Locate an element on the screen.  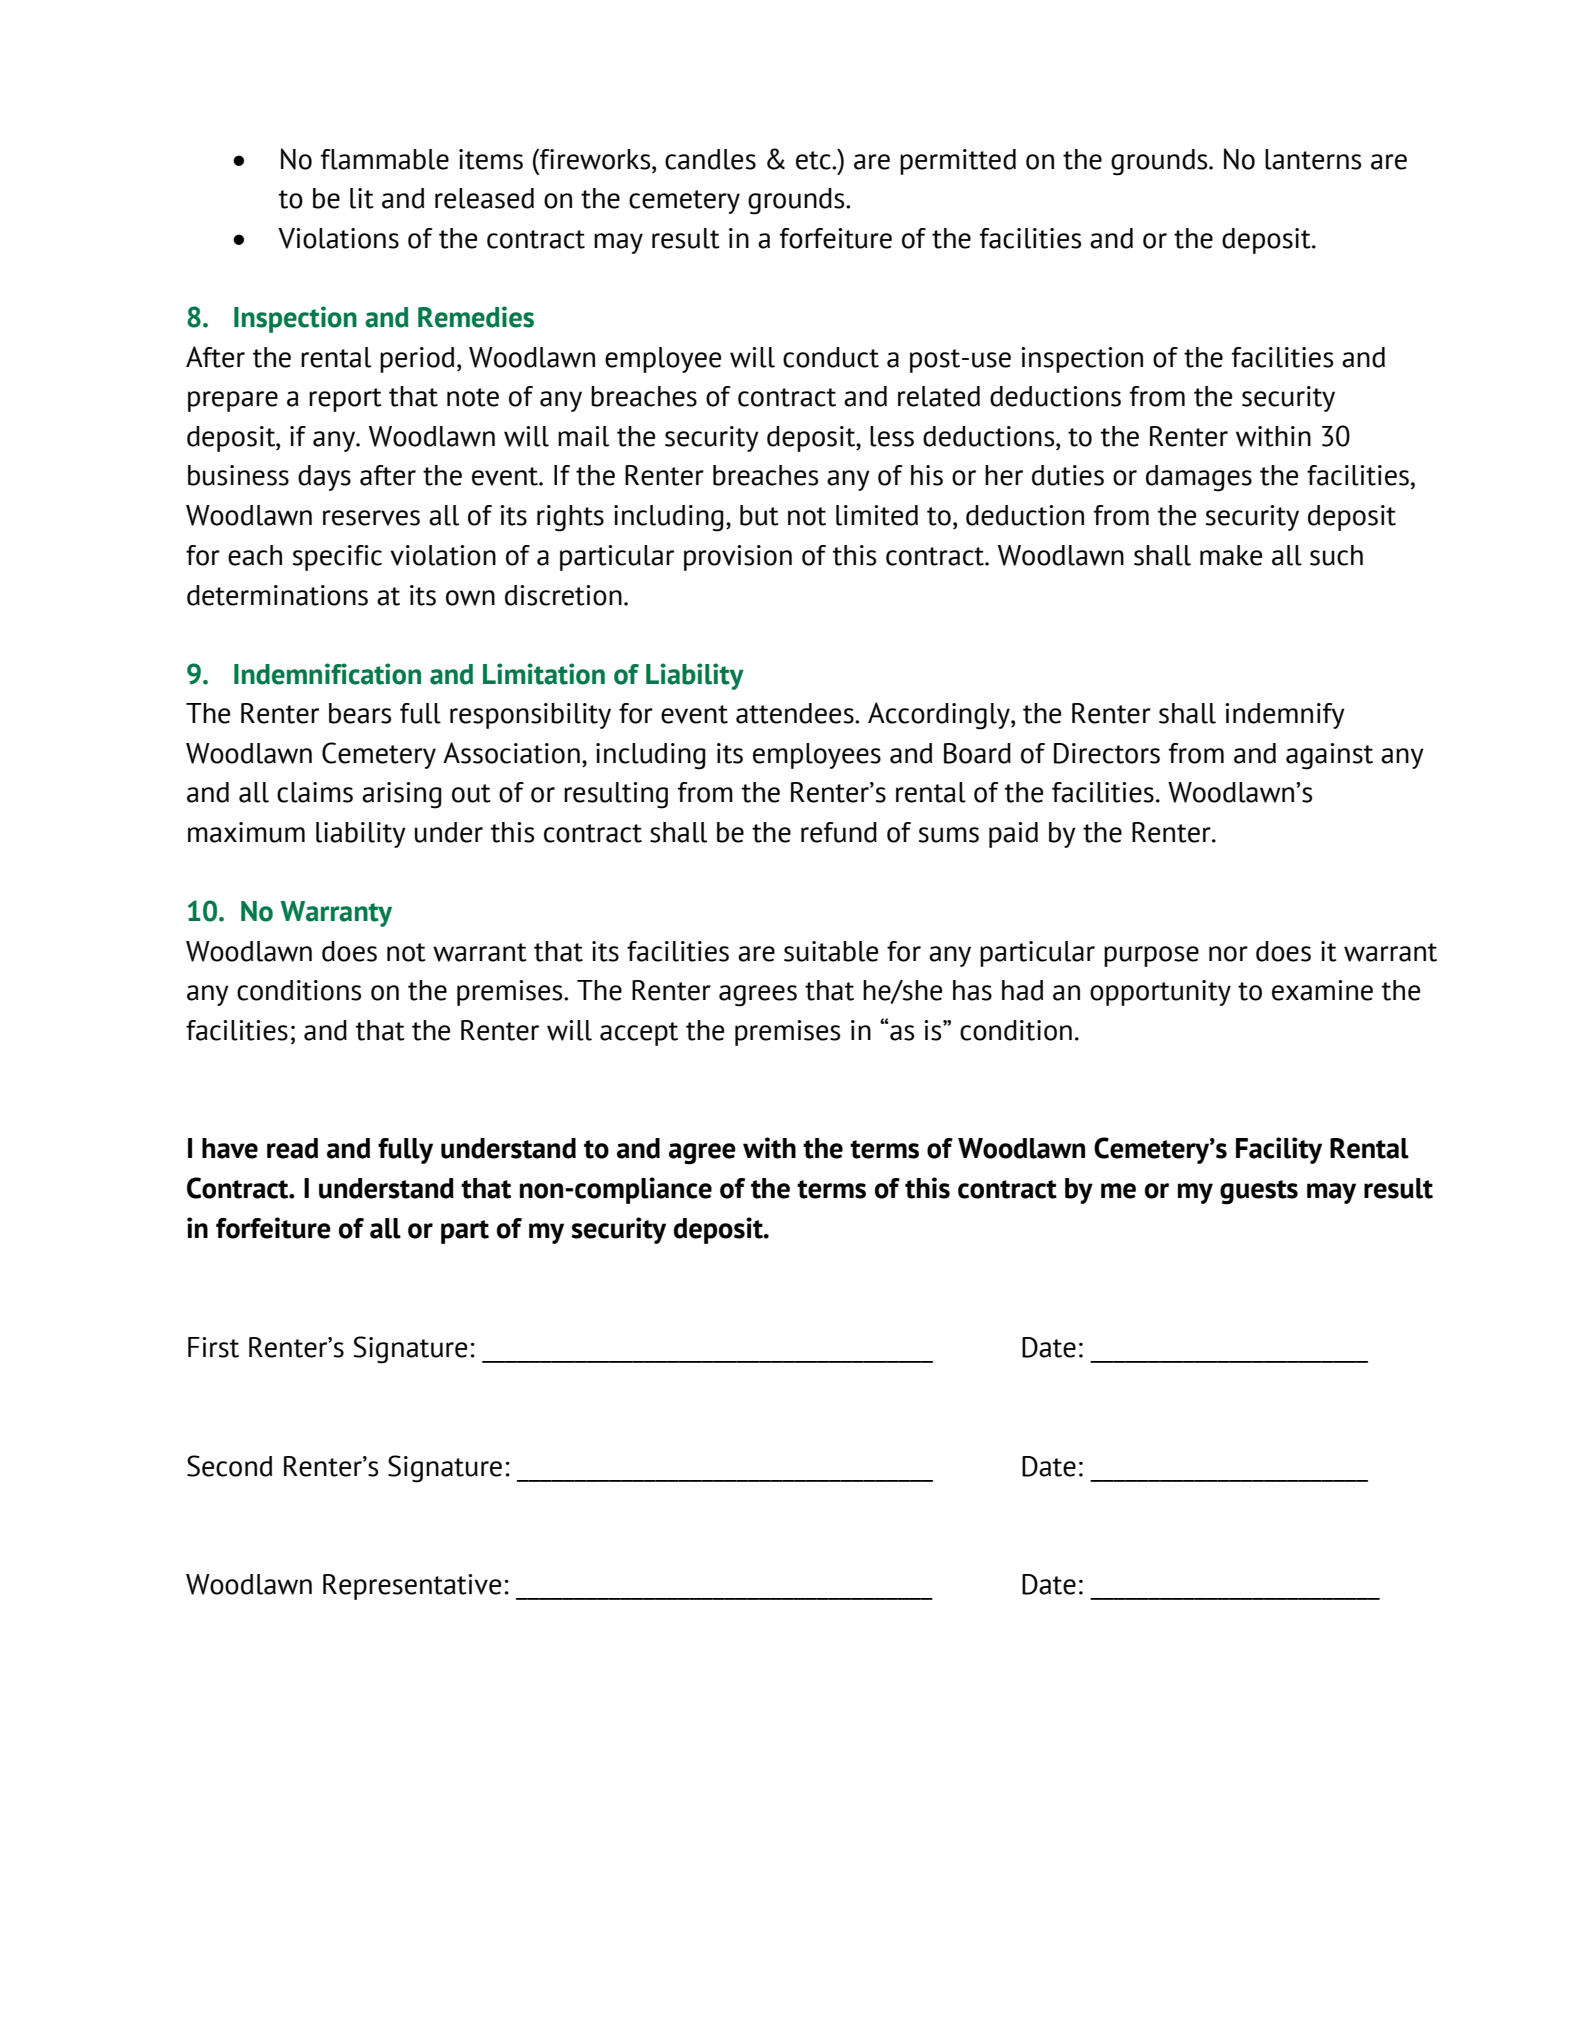
etc is located at coordinates (814, 160).
